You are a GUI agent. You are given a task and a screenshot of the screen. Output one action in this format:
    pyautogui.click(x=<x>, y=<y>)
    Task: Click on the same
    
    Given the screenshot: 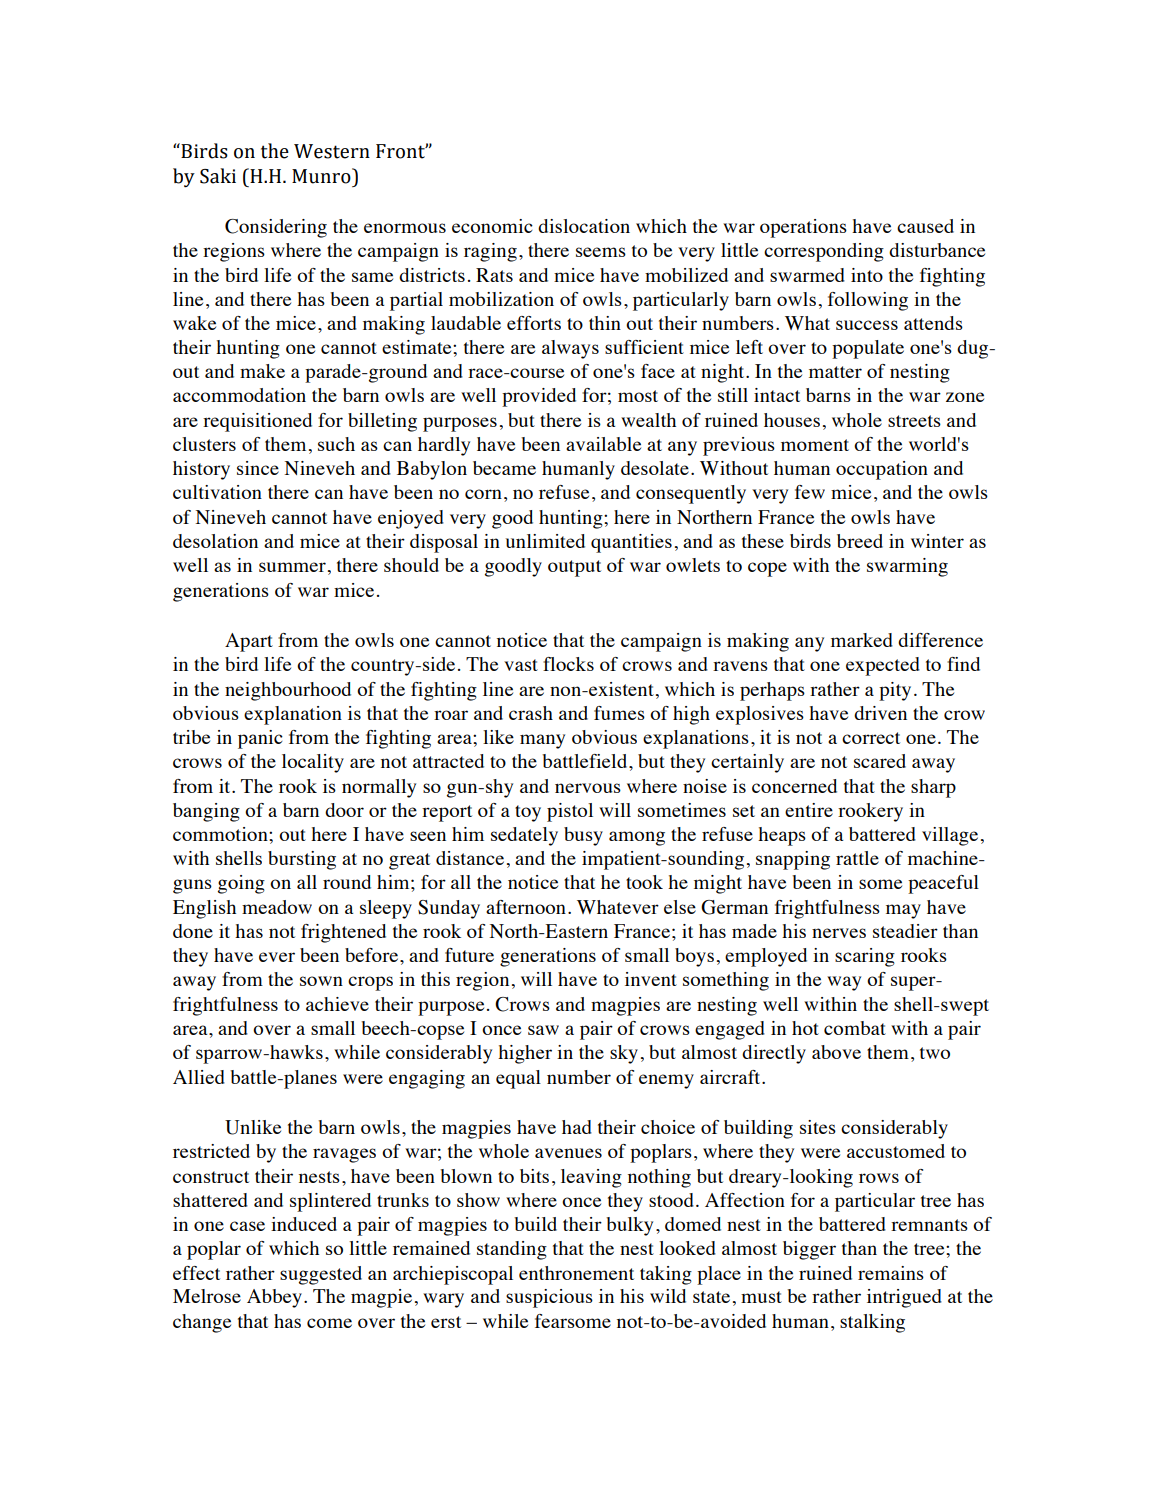 What is the action you would take?
    pyautogui.click(x=372, y=277)
